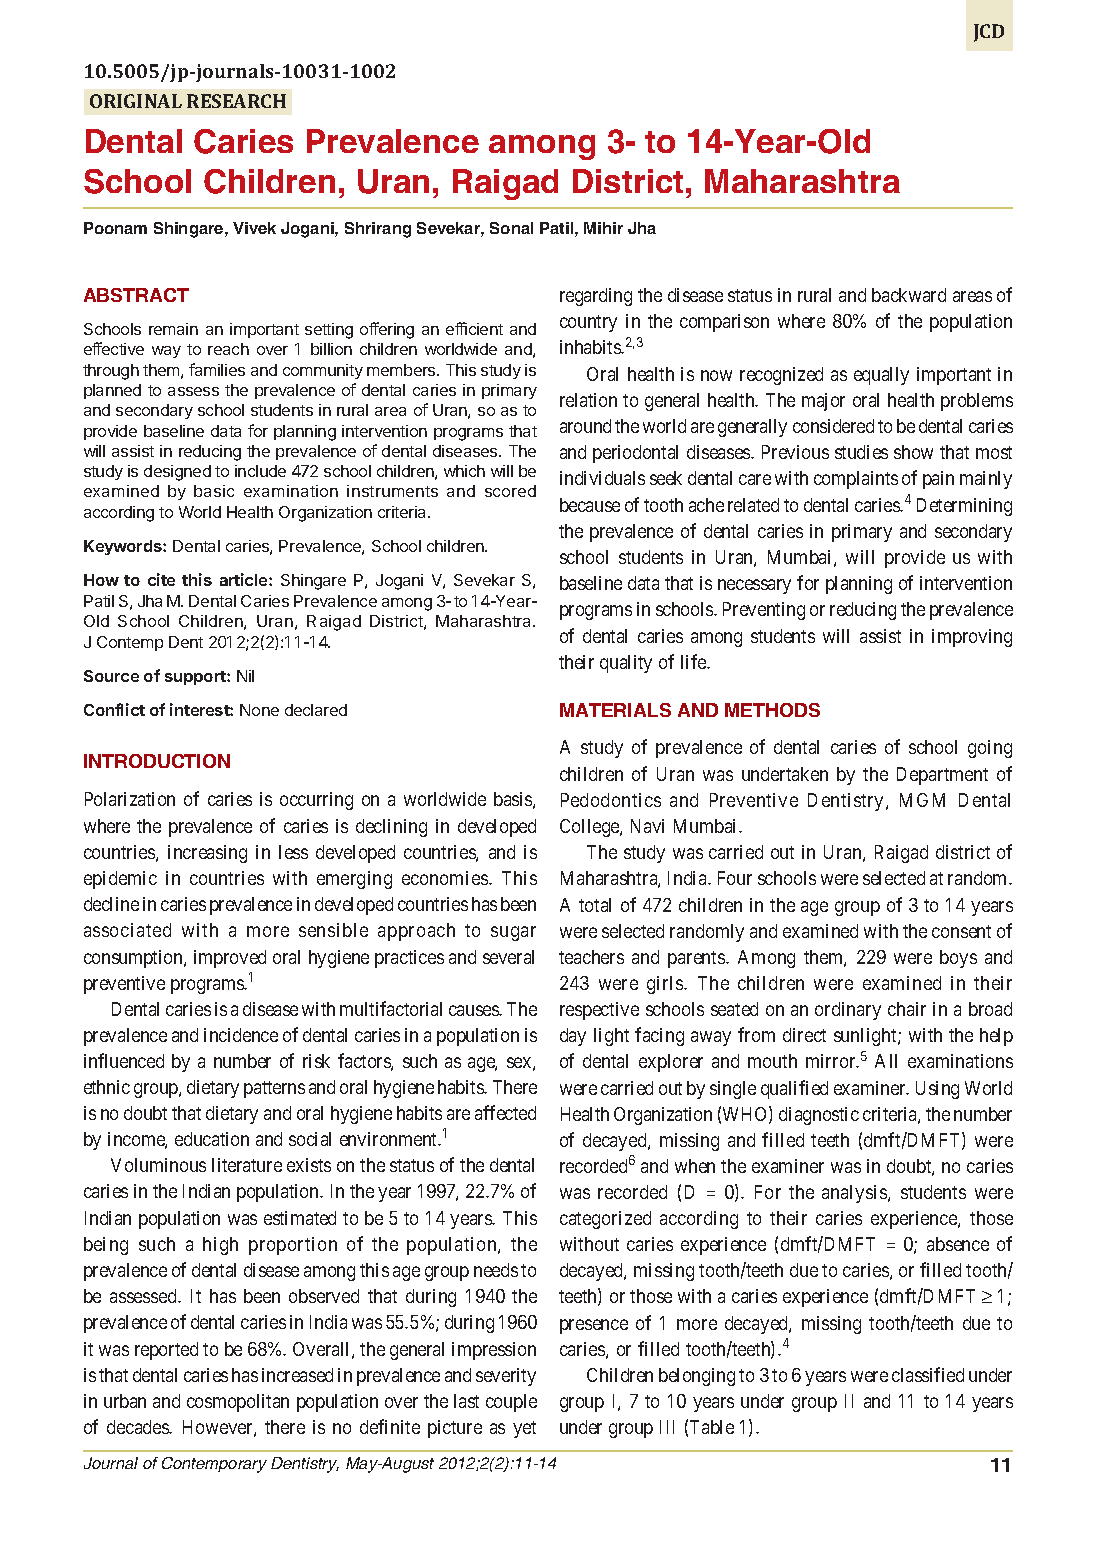 The height and width of the screenshot is (1561, 1096). Describe the element at coordinates (505, 1112) in the screenshot. I see `affected` at that location.
